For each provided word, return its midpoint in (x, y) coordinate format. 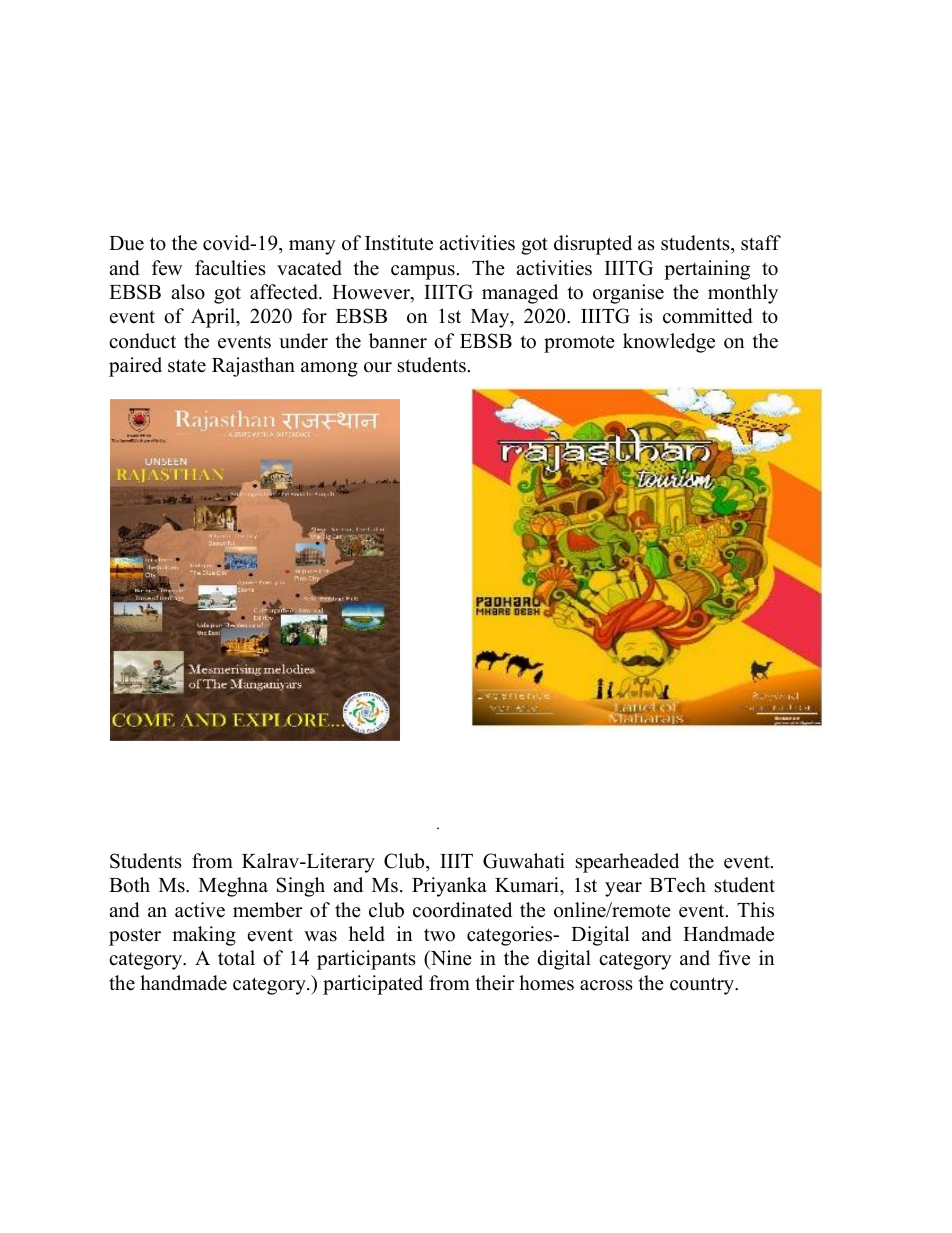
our (378, 367)
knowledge (669, 343)
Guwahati (524, 861)
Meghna (233, 887)
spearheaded (627, 863)
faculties (230, 268)
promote (579, 344)
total (236, 958)
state (187, 366)
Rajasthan (253, 367)
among (329, 369)
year (623, 889)
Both (129, 885)
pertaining (707, 270)
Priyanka (449, 887)
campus (423, 272)
